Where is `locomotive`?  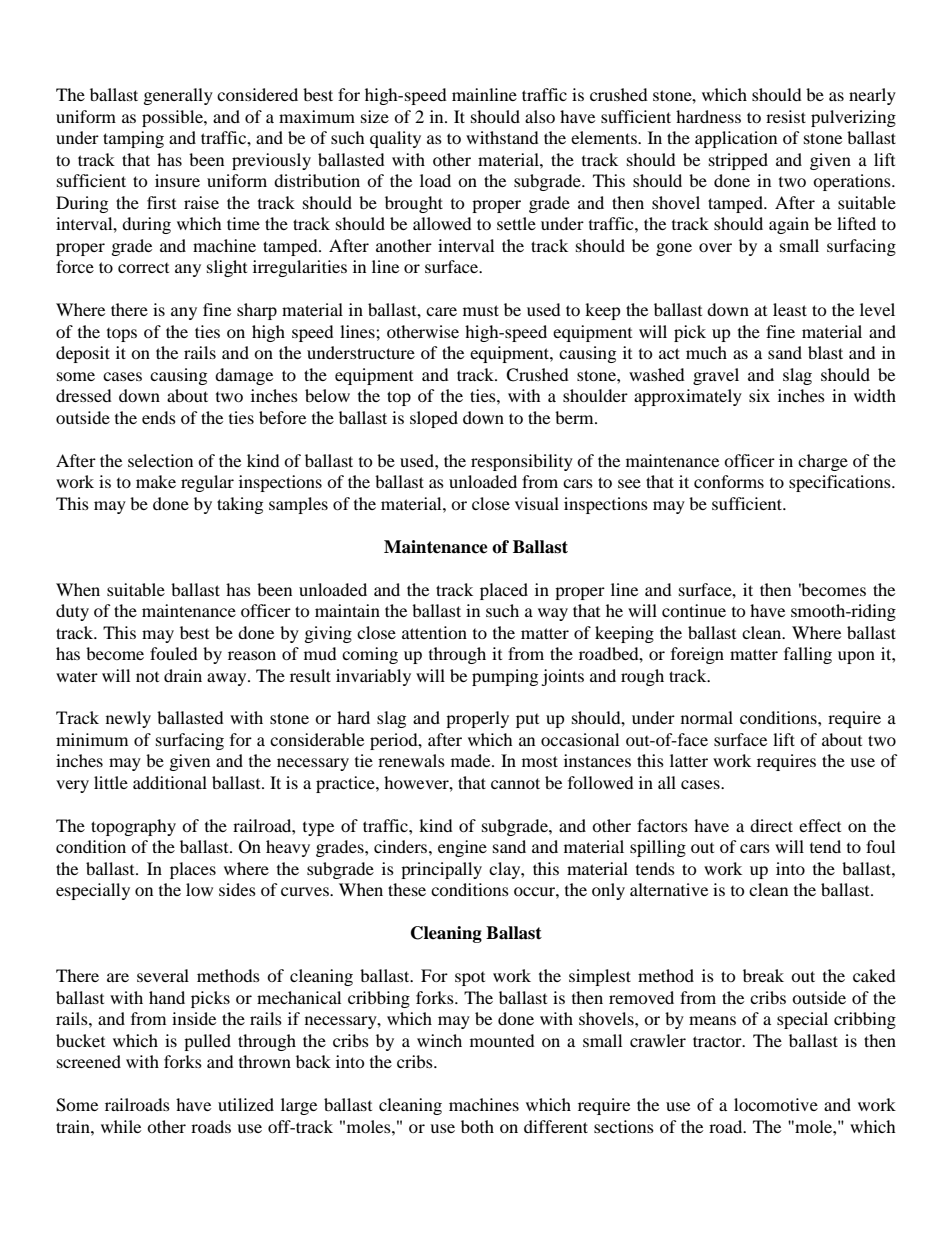
locomotive is located at coordinates (776, 1104).
